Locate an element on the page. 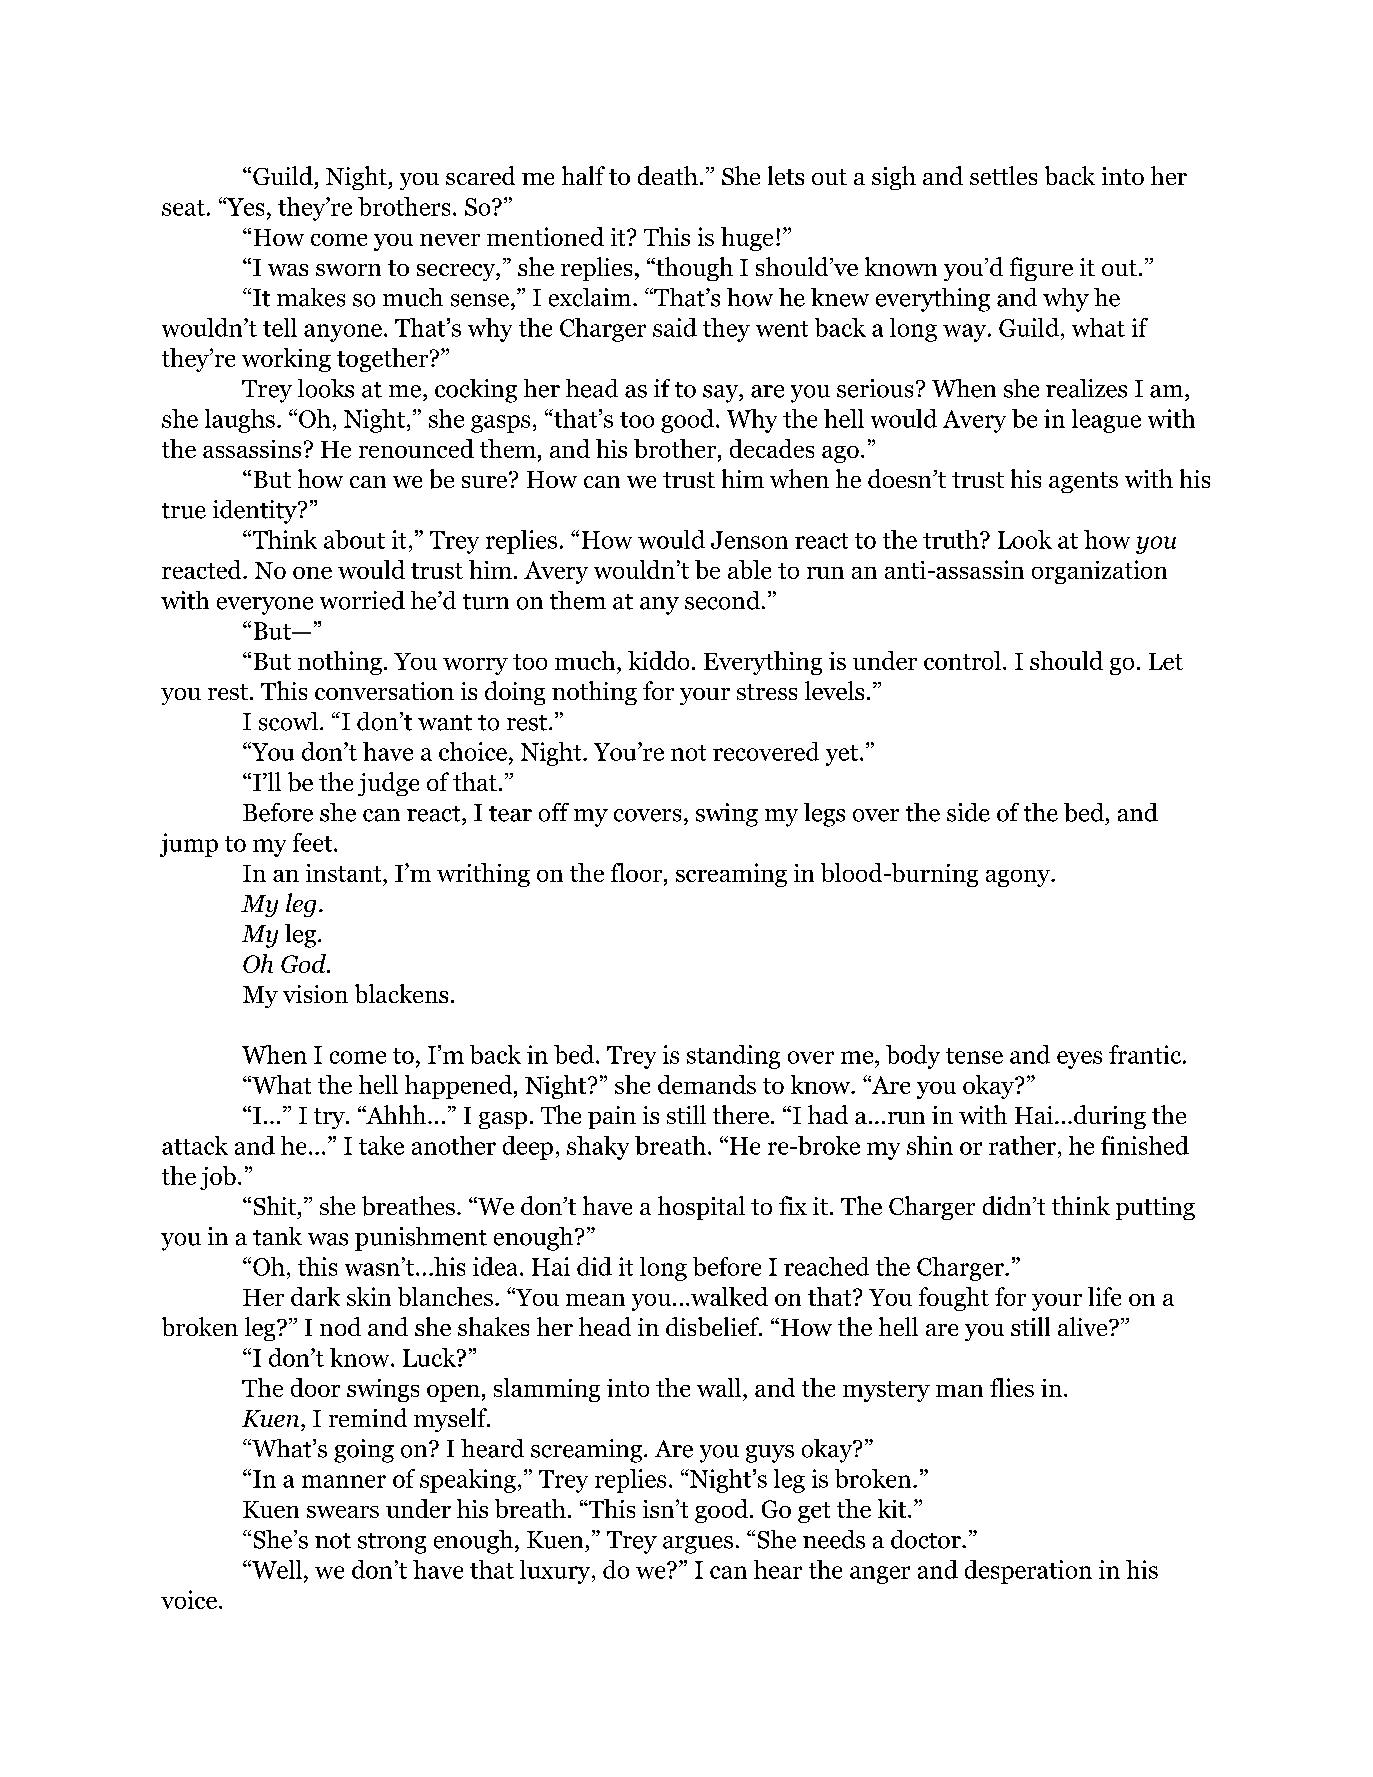 The height and width of the page is (1777, 1373). off is located at coordinates (554, 812).
